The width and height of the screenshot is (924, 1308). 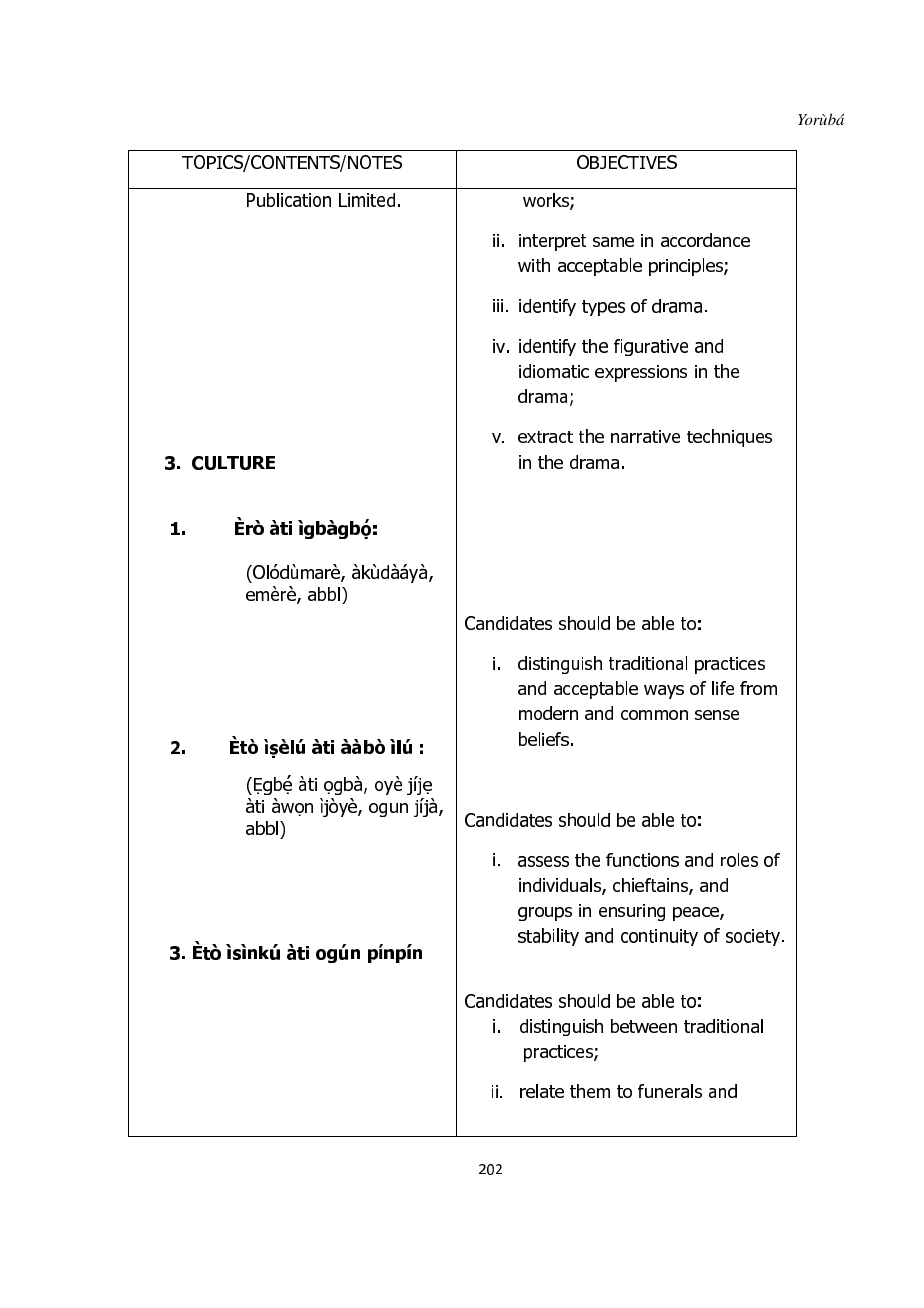 What do you see at coordinates (613, 242) in the screenshot?
I see `same` at bounding box center [613, 242].
